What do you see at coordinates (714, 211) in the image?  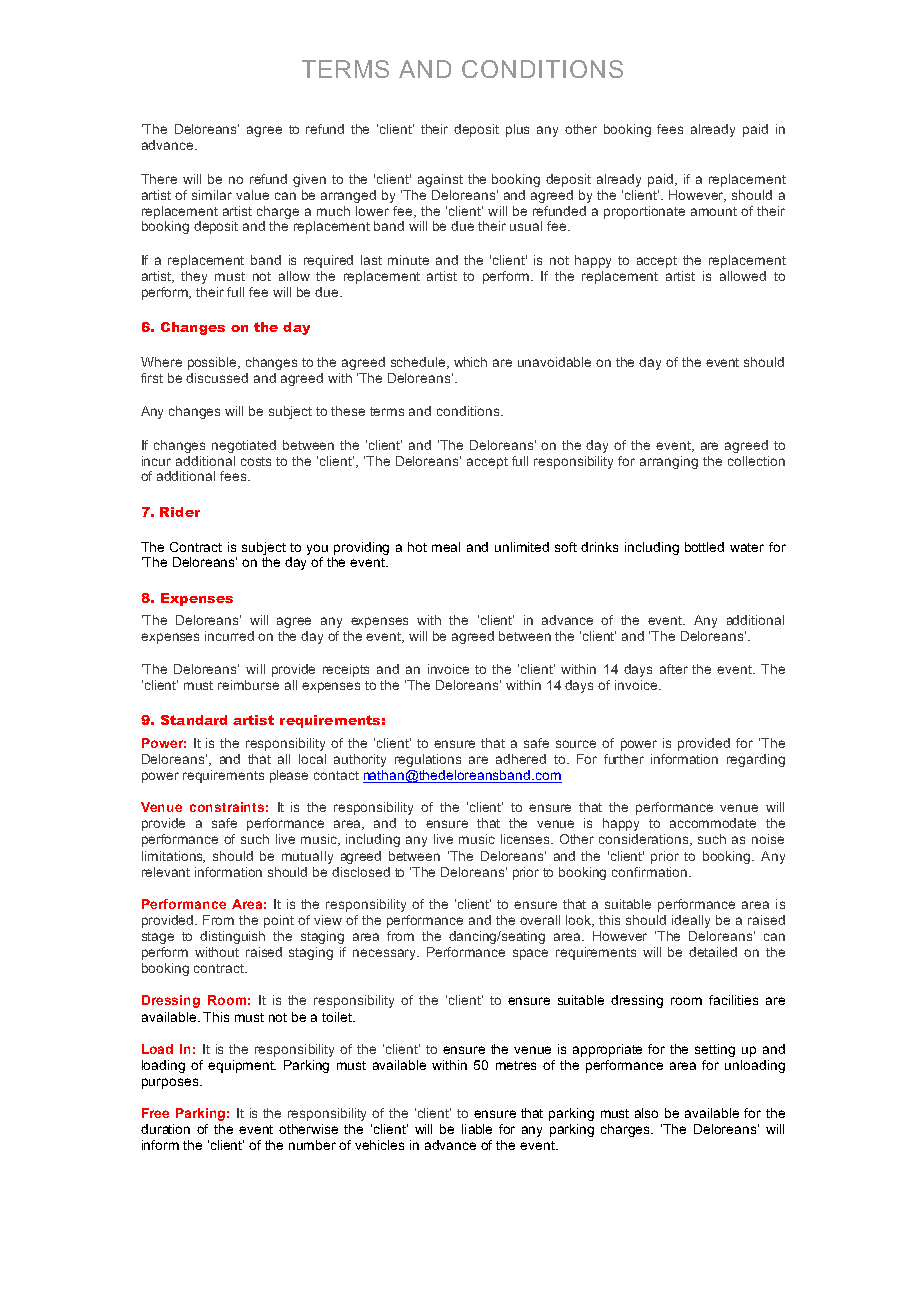 I see `amount` at bounding box center [714, 211].
